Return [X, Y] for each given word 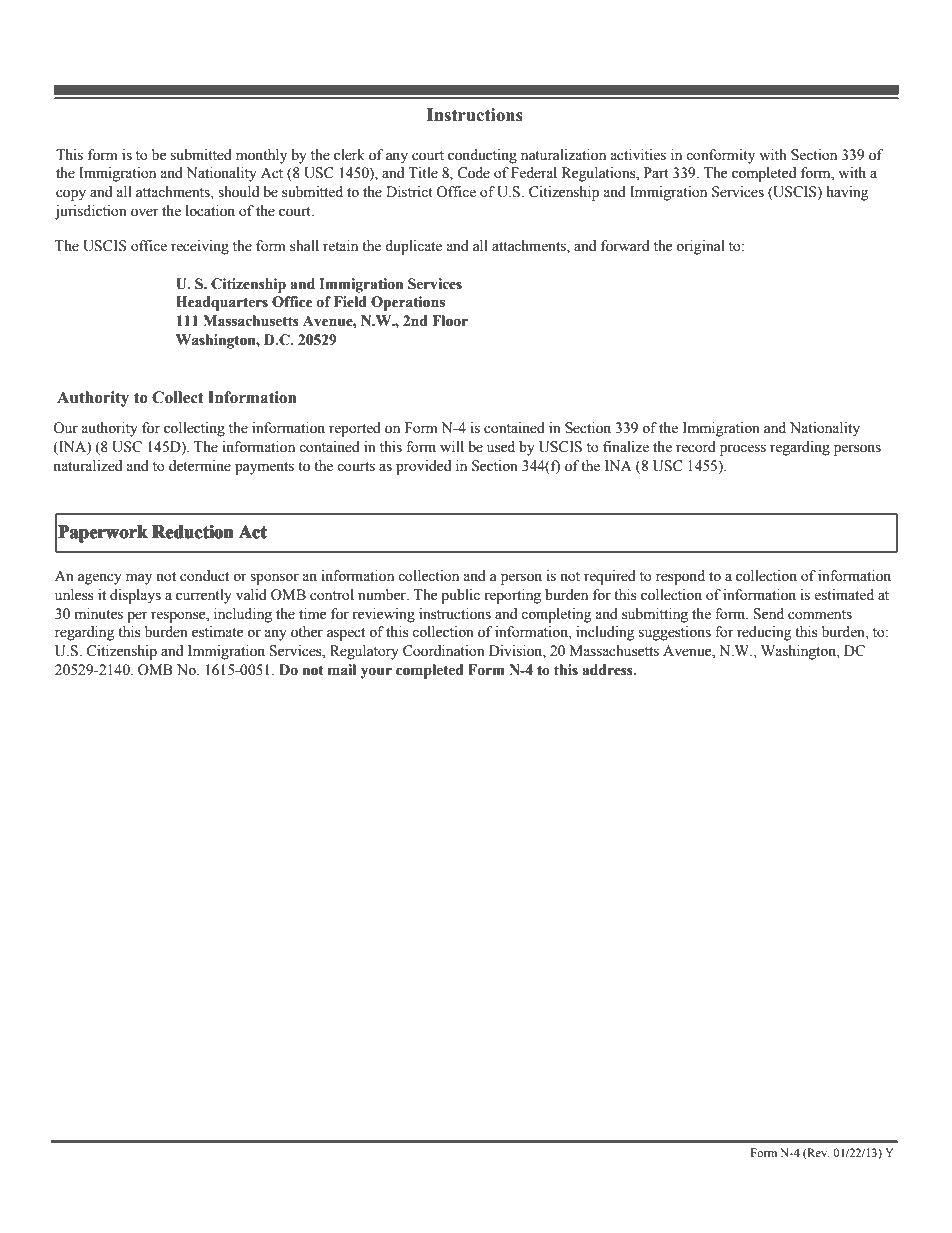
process [743, 450]
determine [200, 466]
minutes [99, 614]
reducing [764, 633]
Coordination [444, 651]
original [700, 247]
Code [473, 173]
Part [656, 172]
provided [423, 467]
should [238, 192]
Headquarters [222, 303]
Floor [450, 321]
